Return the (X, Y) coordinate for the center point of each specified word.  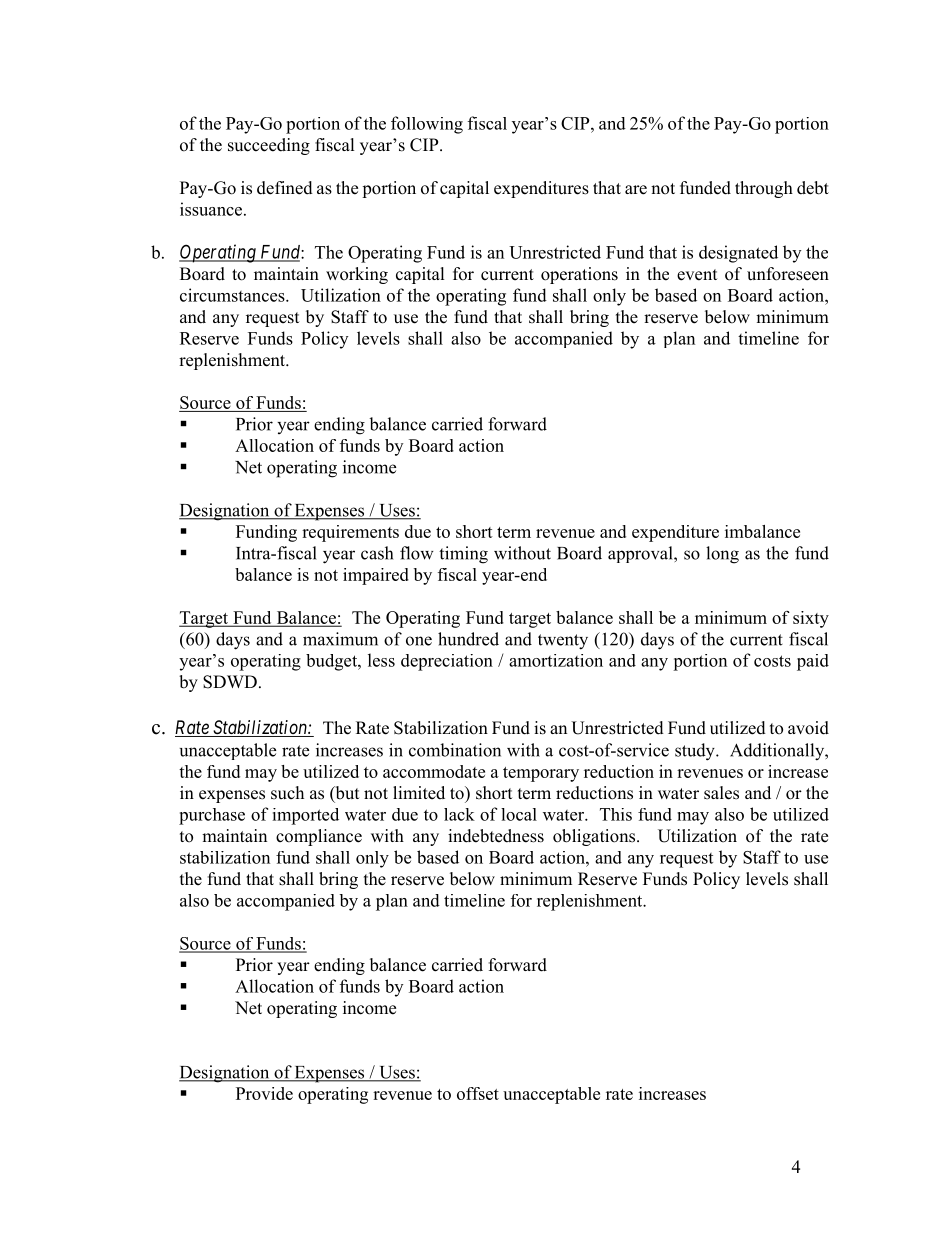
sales (721, 793)
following (427, 125)
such (287, 793)
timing (463, 555)
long (722, 555)
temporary (541, 774)
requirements (350, 533)
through (764, 189)
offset (478, 1093)
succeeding (269, 146)
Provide (264, 1093)
